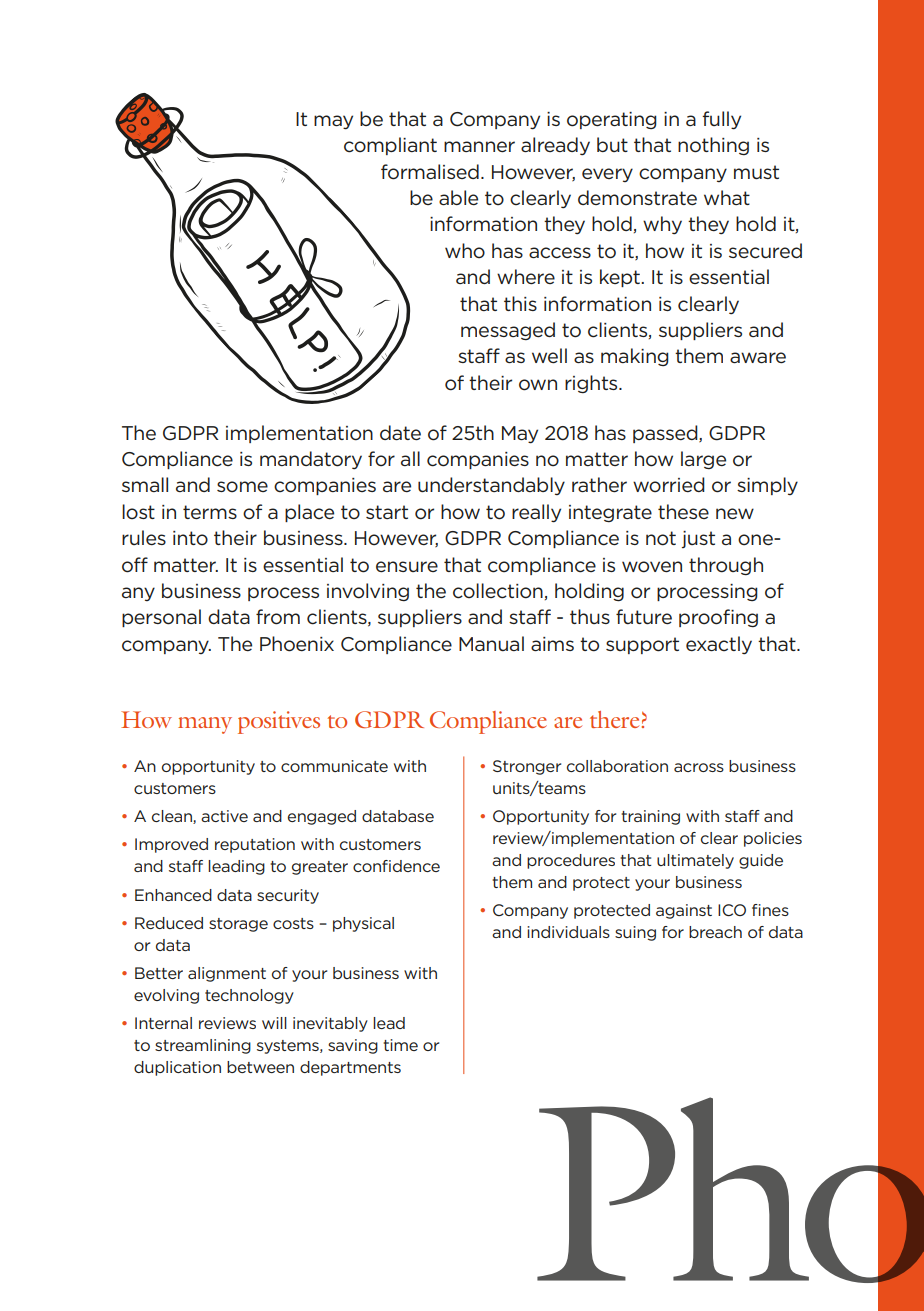 This screenshot has height=1311, width=924. Describe the element at coordinates (713, 146) in the screenshot. I see `nothing` at that location.
